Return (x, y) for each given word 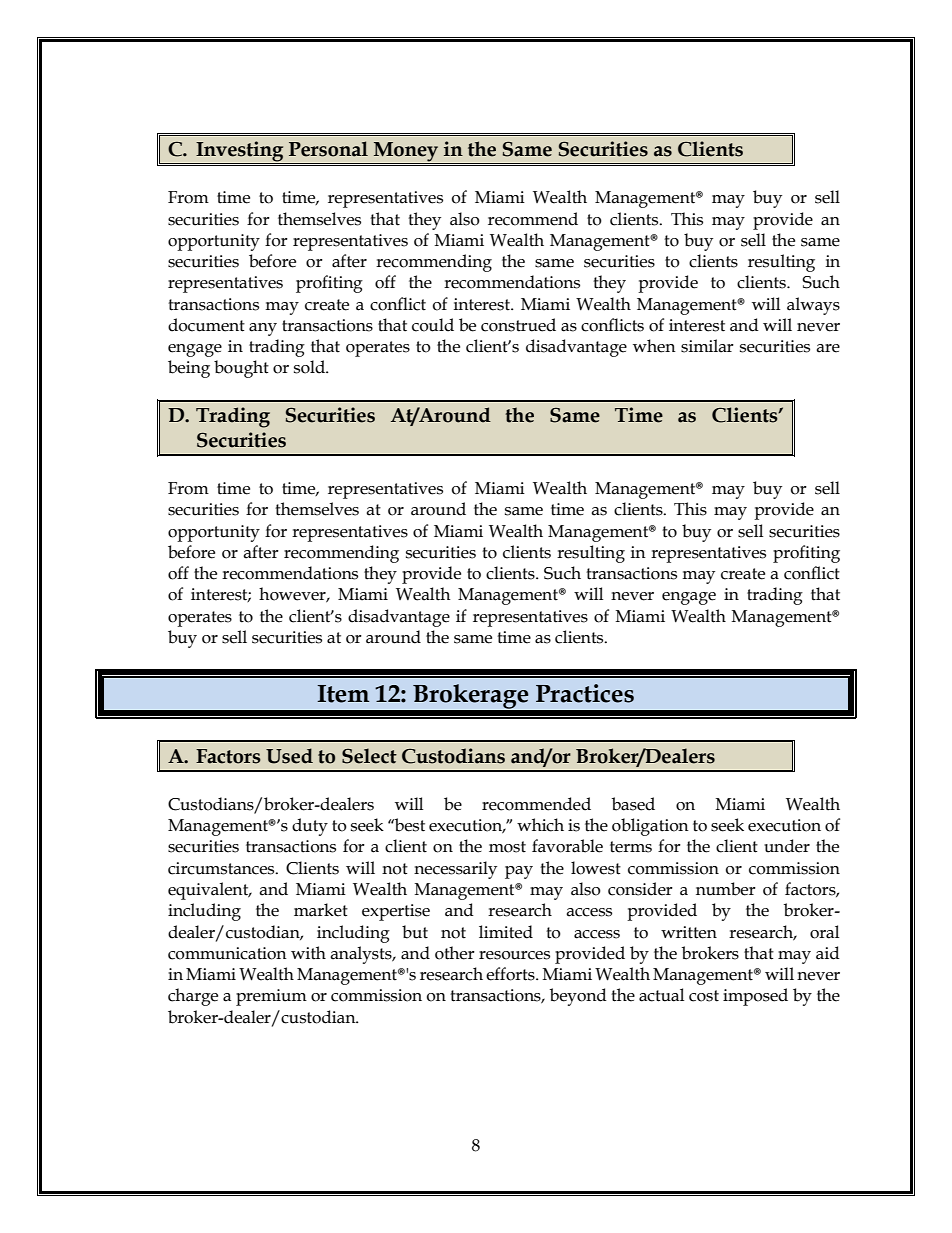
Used (289, 756)
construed (518, 325)
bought (241, 369)
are (828, 348)
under (787, 846)
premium (271, 997)
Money (406, 153)
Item (343, 694)
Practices (585, 693)
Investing (240, 152)
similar (707, 346)
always (813, 306)
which (540, 825)
